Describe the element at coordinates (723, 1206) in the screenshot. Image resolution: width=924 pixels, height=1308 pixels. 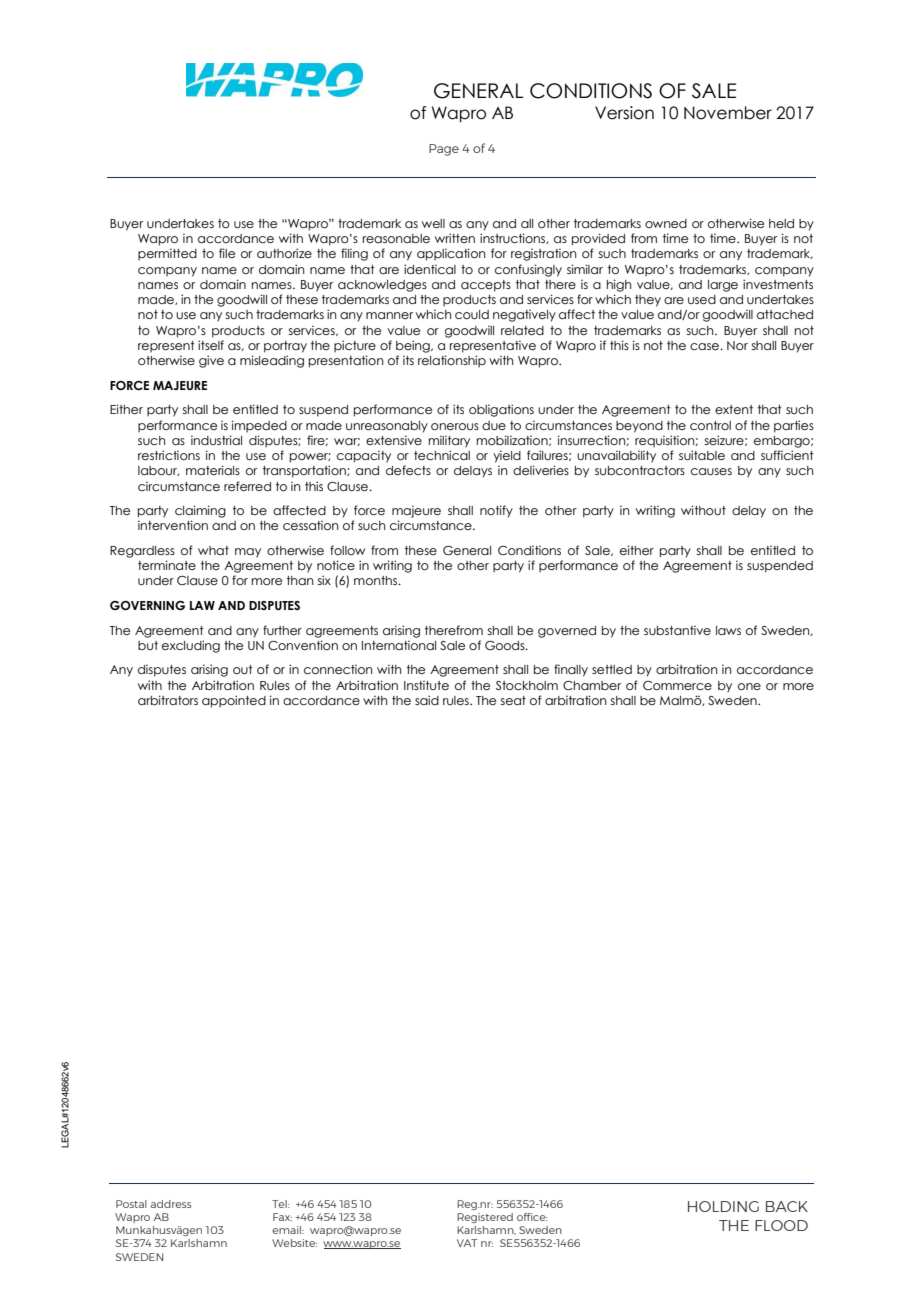
I see `HOLDING` at that location.
